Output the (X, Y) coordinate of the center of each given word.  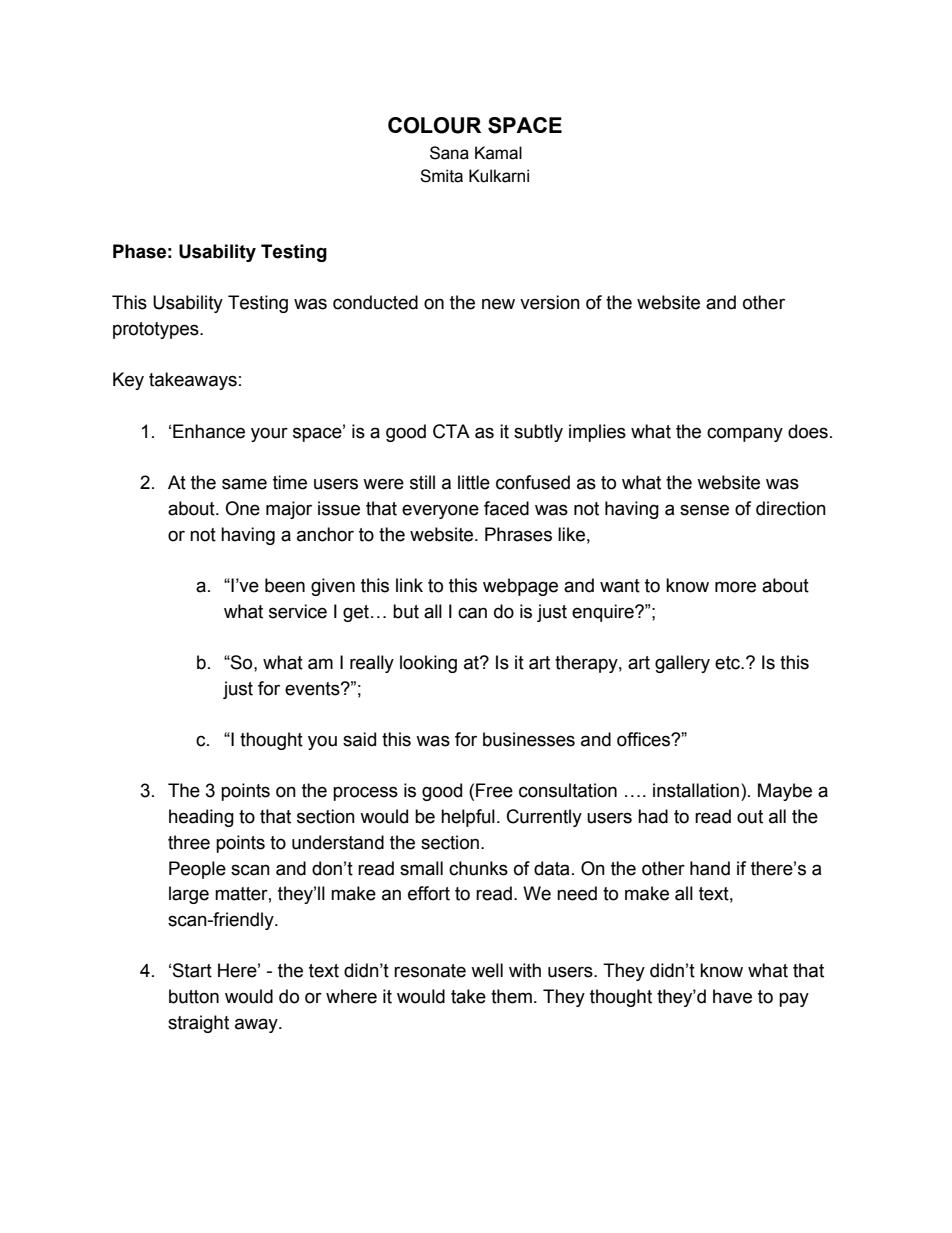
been (285, 585)
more (735, 587)
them (511, 996)
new (498, 304)
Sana (449, 153)
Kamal (498, 153)
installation (697, 790)
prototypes (157, 330)
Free (494, 790)
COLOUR (434, 125)
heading (201, 818)
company (745, 434)
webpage (520, 587)
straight (198, 1024)
